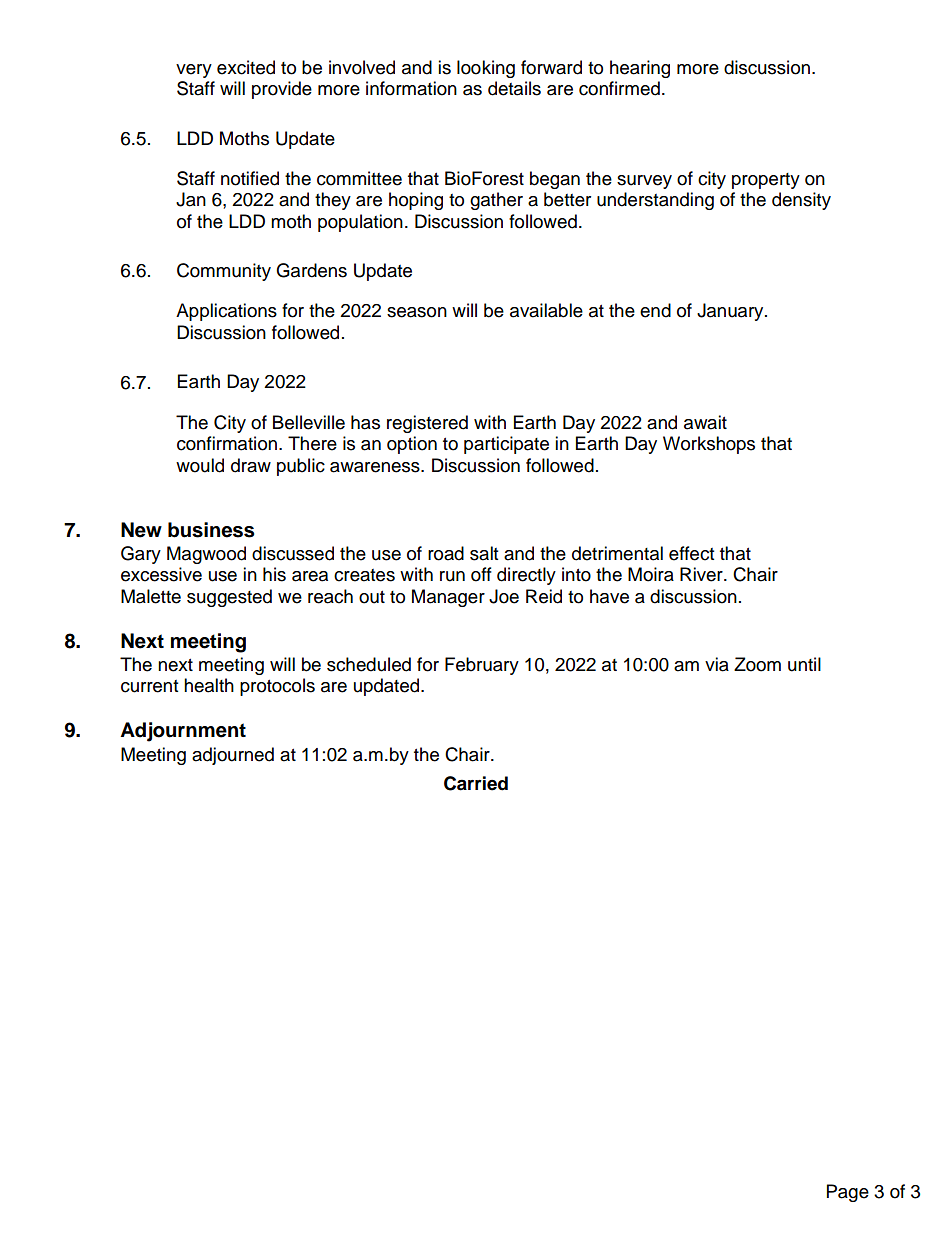 The width and height of the screenshot is (952, 1233). Describe the element at coordinates (514, 88) in the screenshot. I see `details` at that location.
